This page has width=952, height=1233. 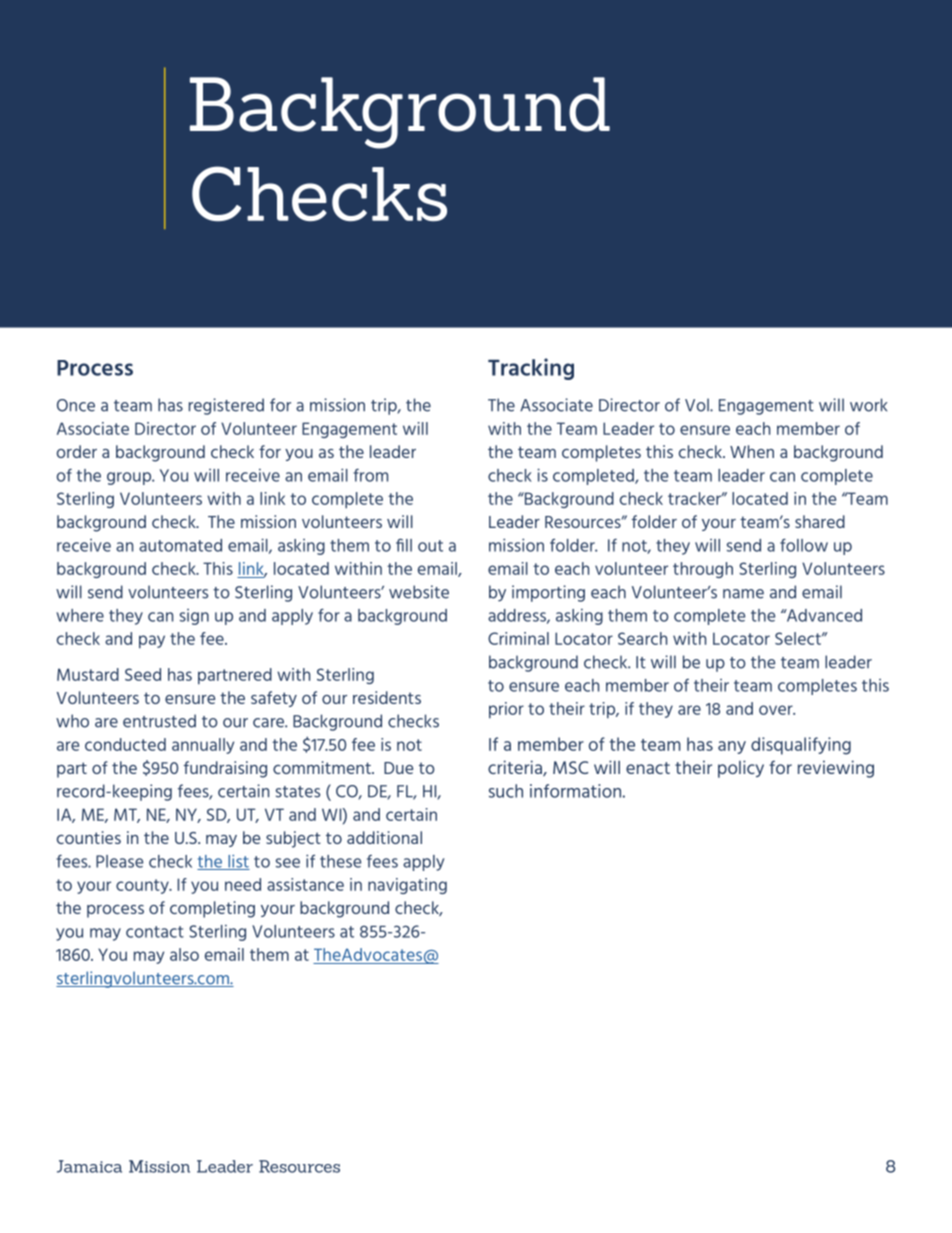 I want to click on navigating, so click(x=407, y=886).
